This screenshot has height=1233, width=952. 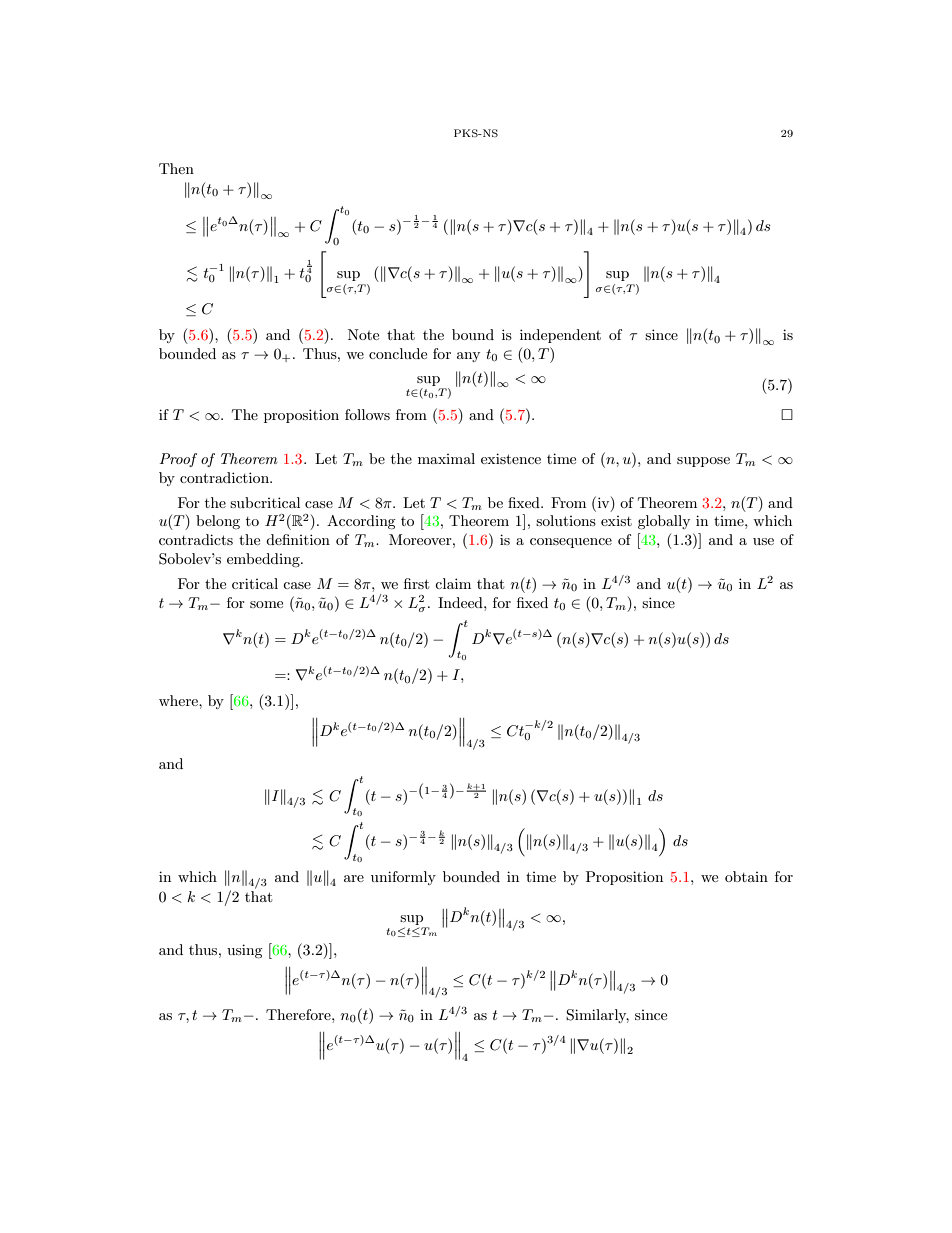 I want to click on uniformly, so click(x=403, y=878).
